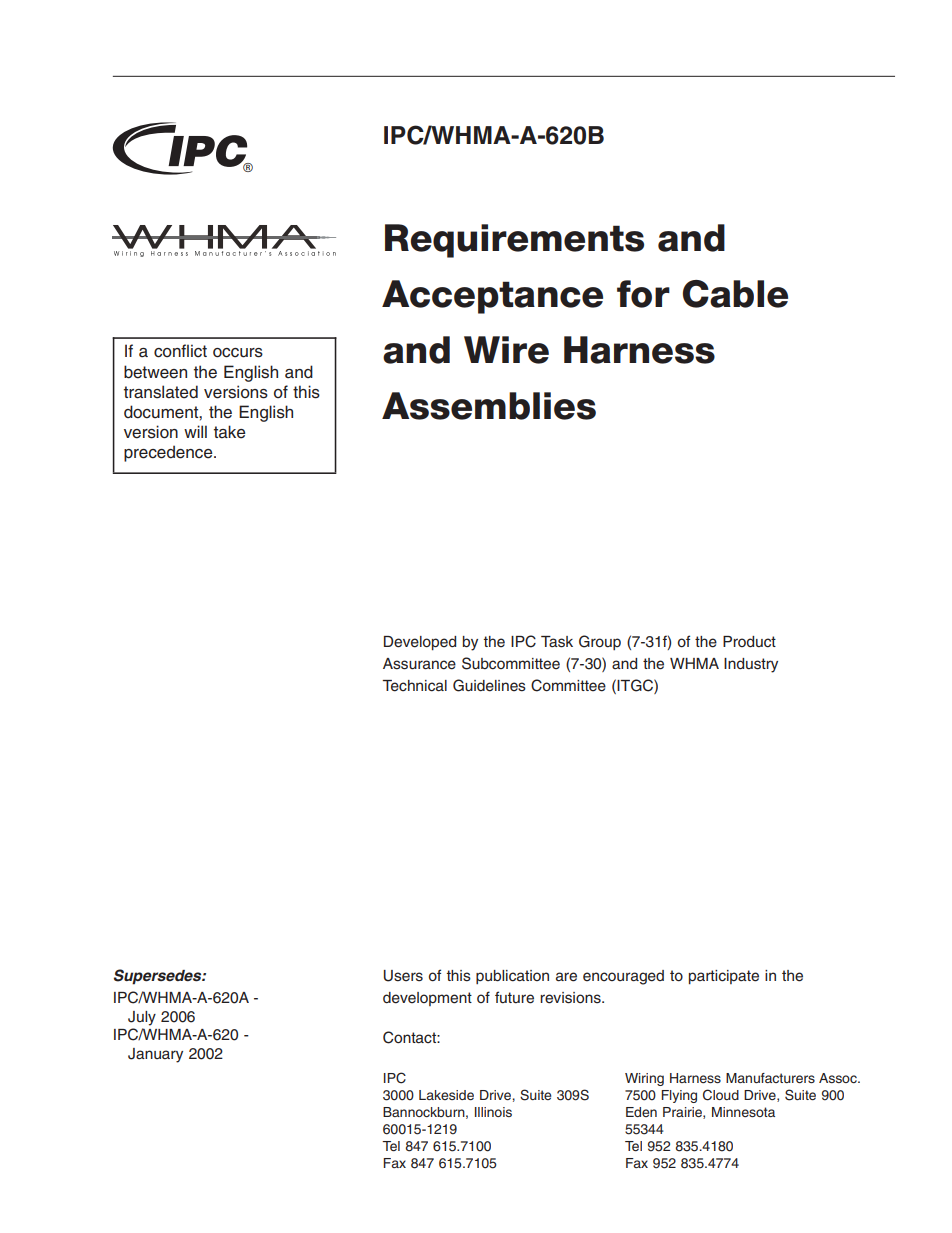  Describe the element at coordinates (749, 642) in the document. I see `Product` at that location.
